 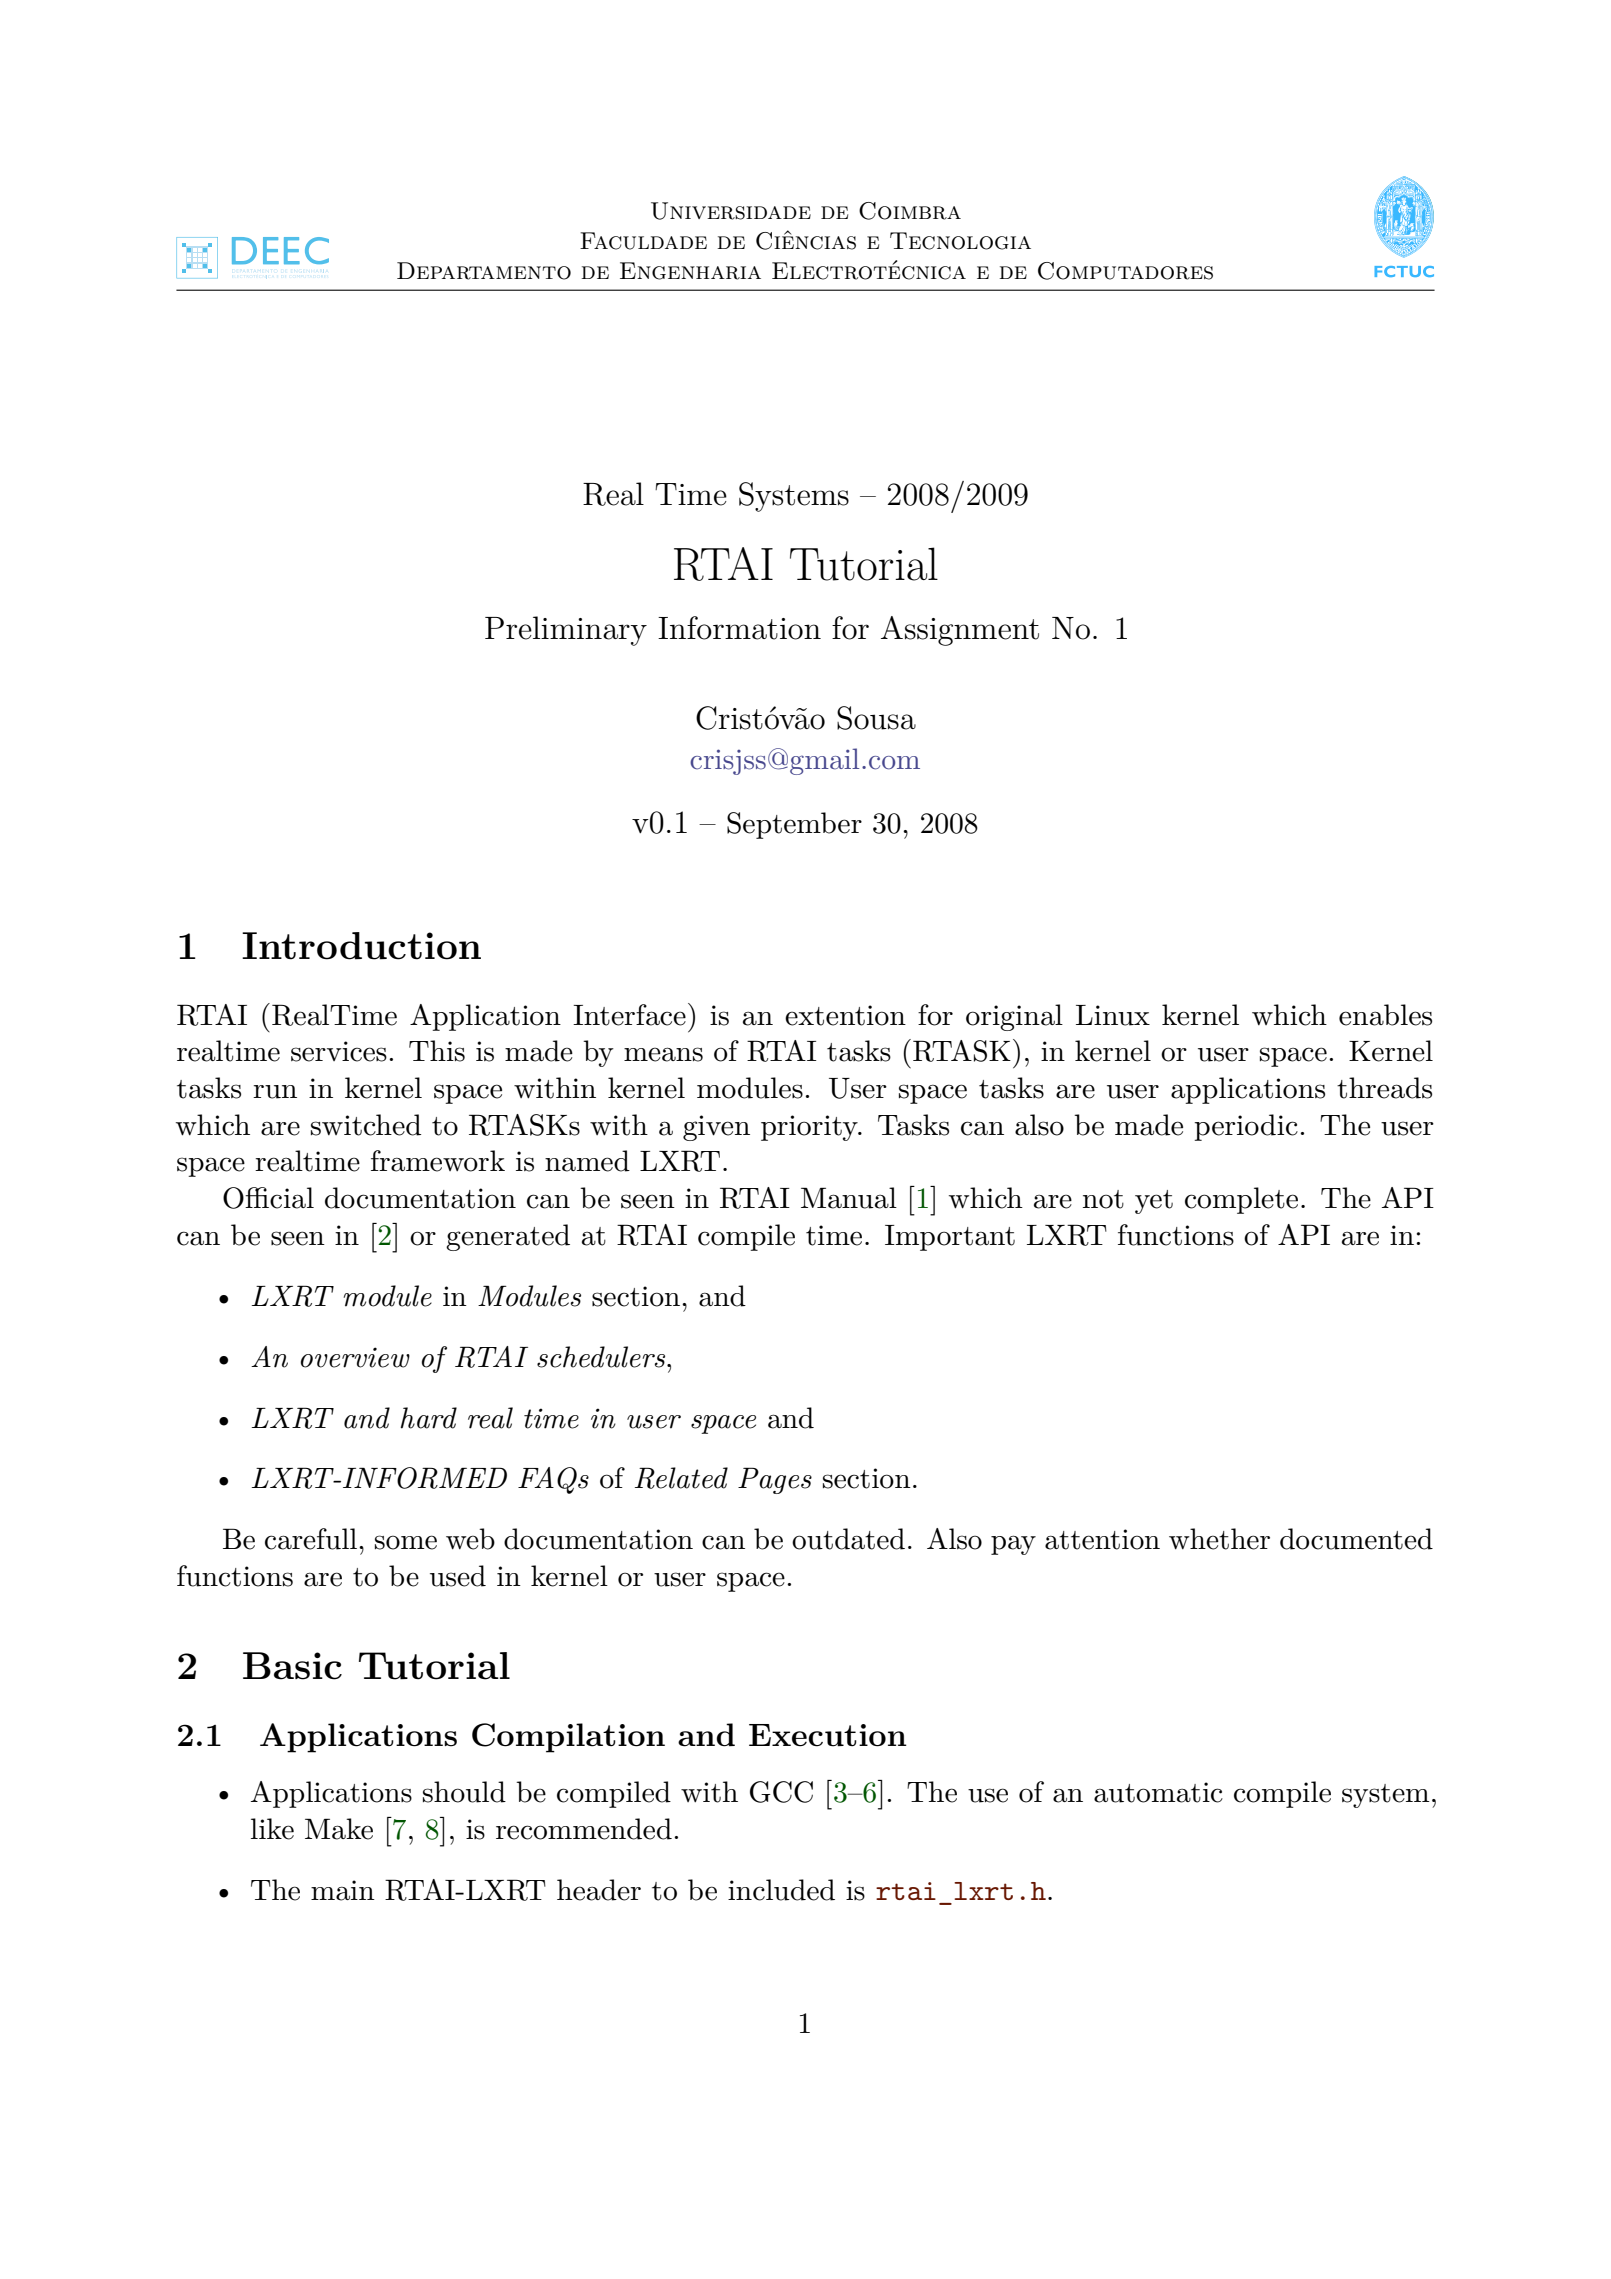 What do you see at coordinates (361, 946) in the image?
I see `Introduction` at bounding box center [361, 946].
